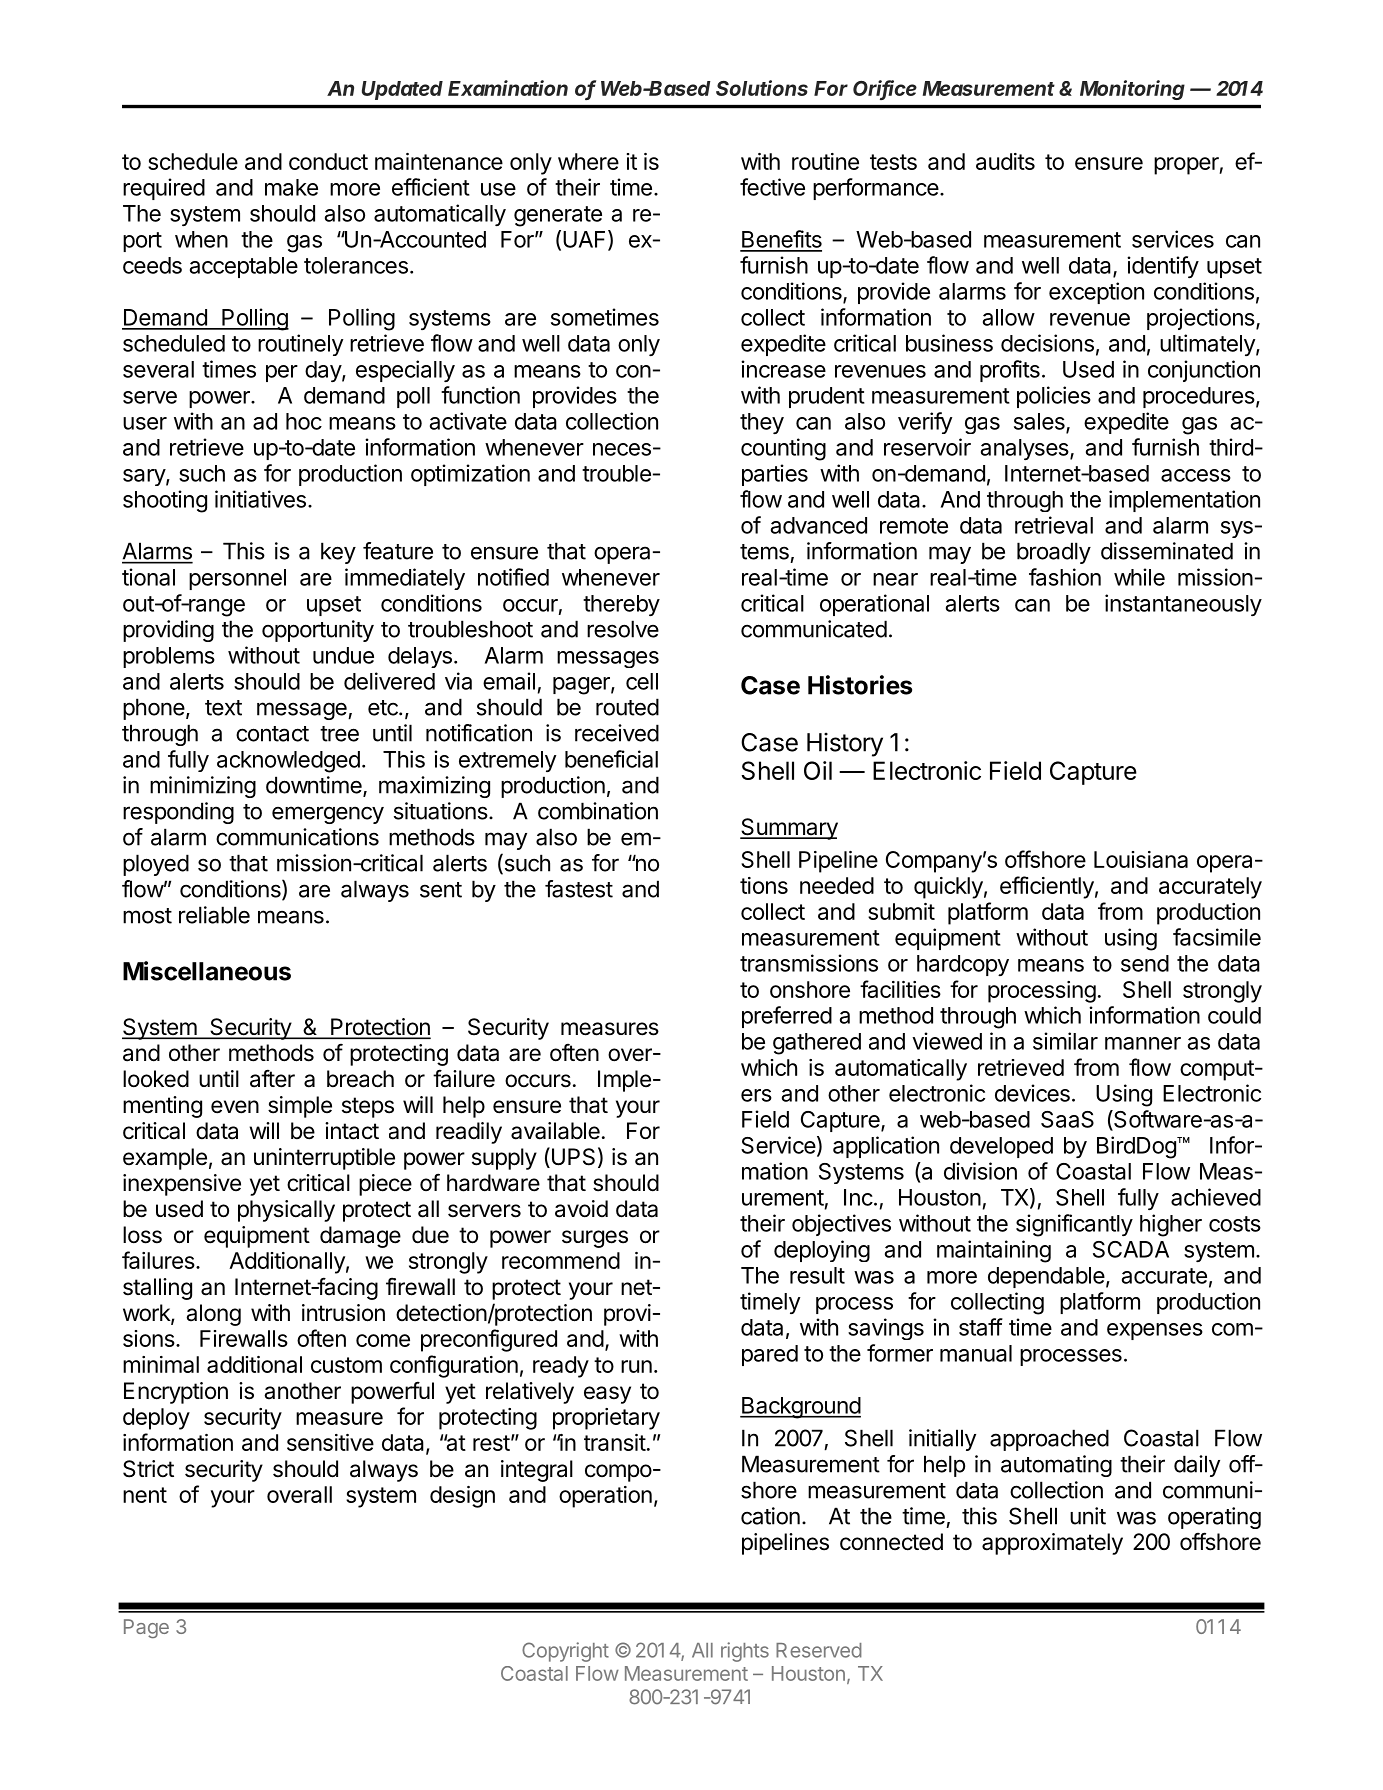 This screenshot has width=1383, height=1790. What do you see at coordinates (148, 1469) in the screenshot?
I see `Strict` at bounding box center [148, 1469].
